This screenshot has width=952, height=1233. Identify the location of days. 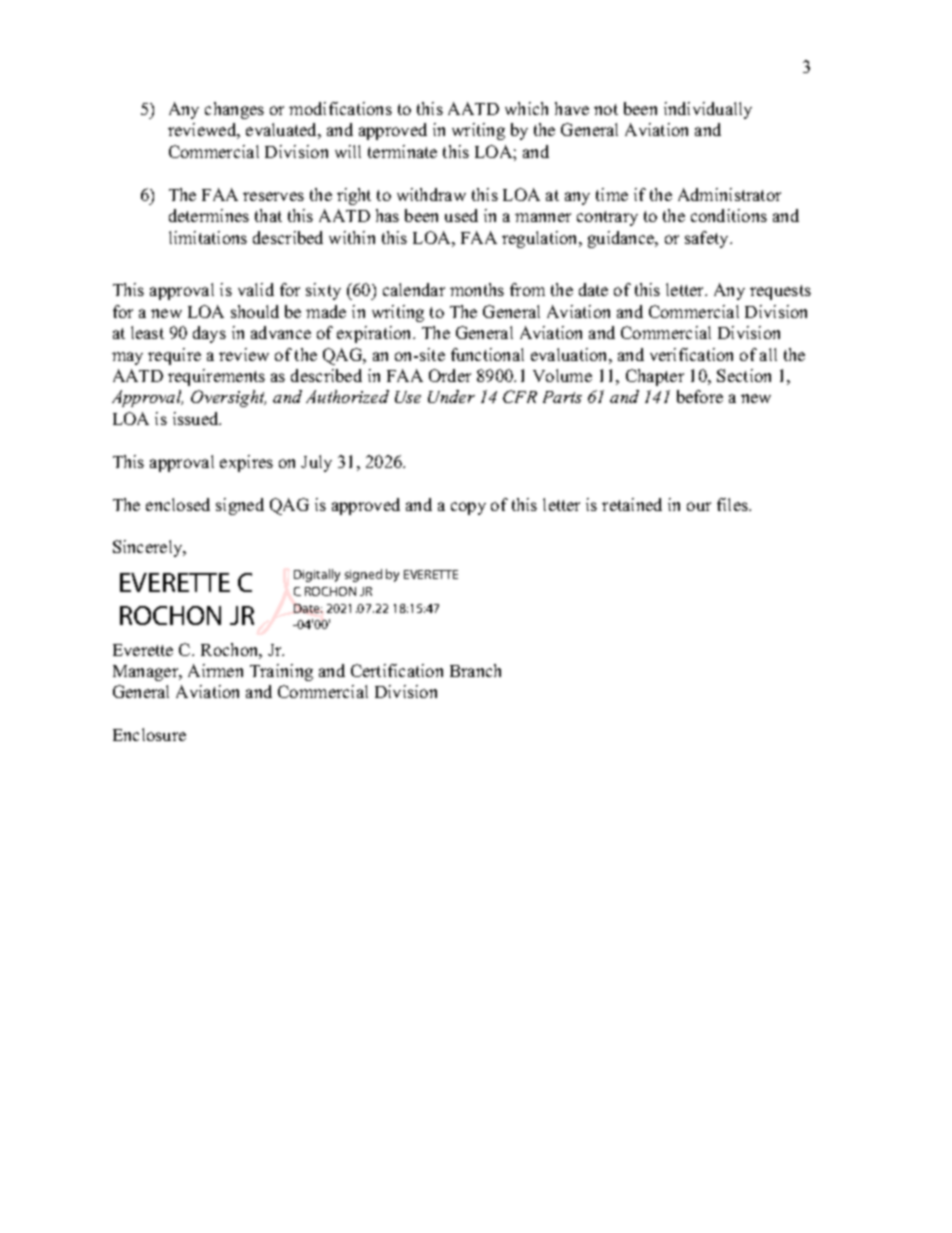
(209, 334).
